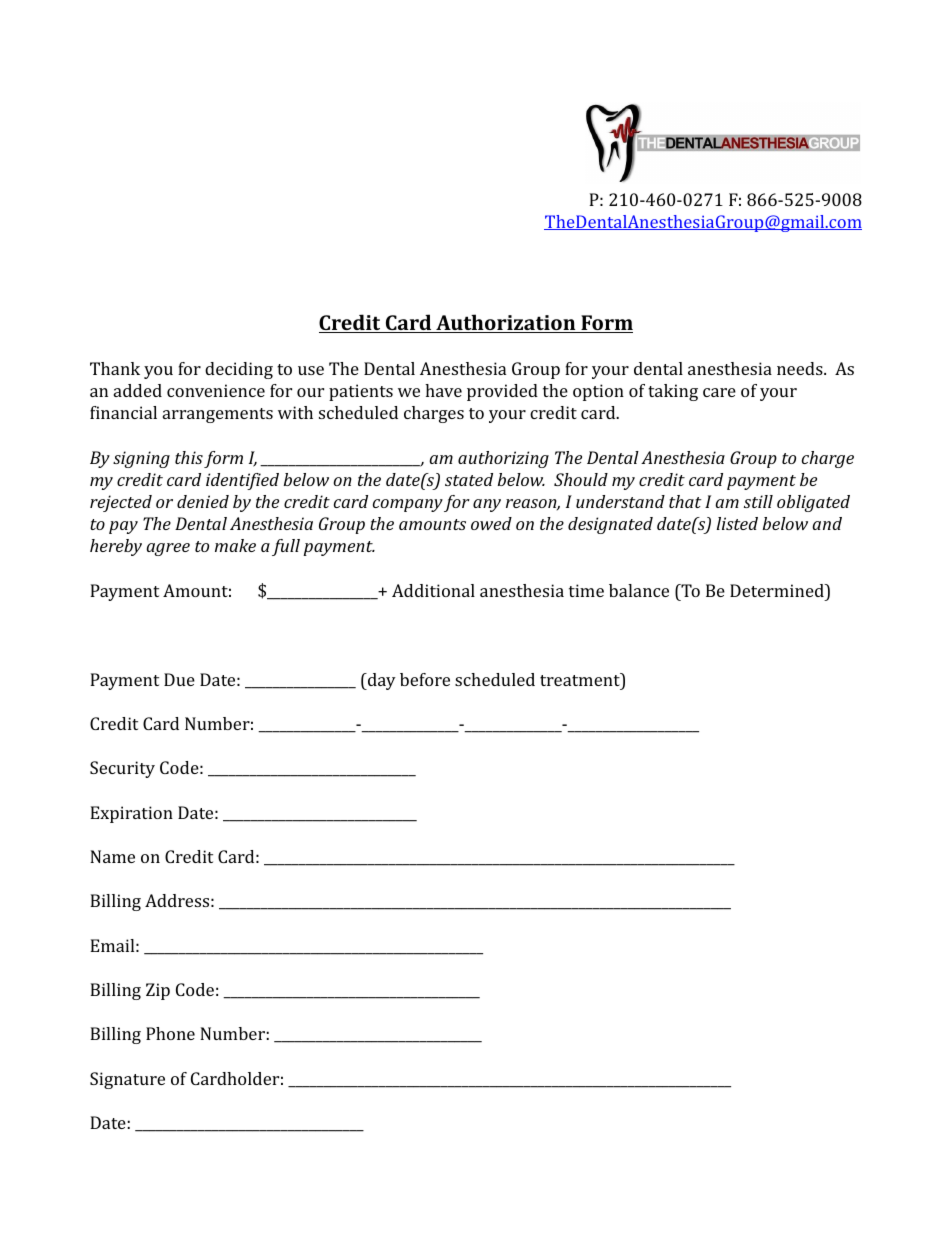 The height and width of the image is (1233, 952). What do you see at coordinates (425, 679) in the image?
I see `before` at bounding box center [425, 679].
